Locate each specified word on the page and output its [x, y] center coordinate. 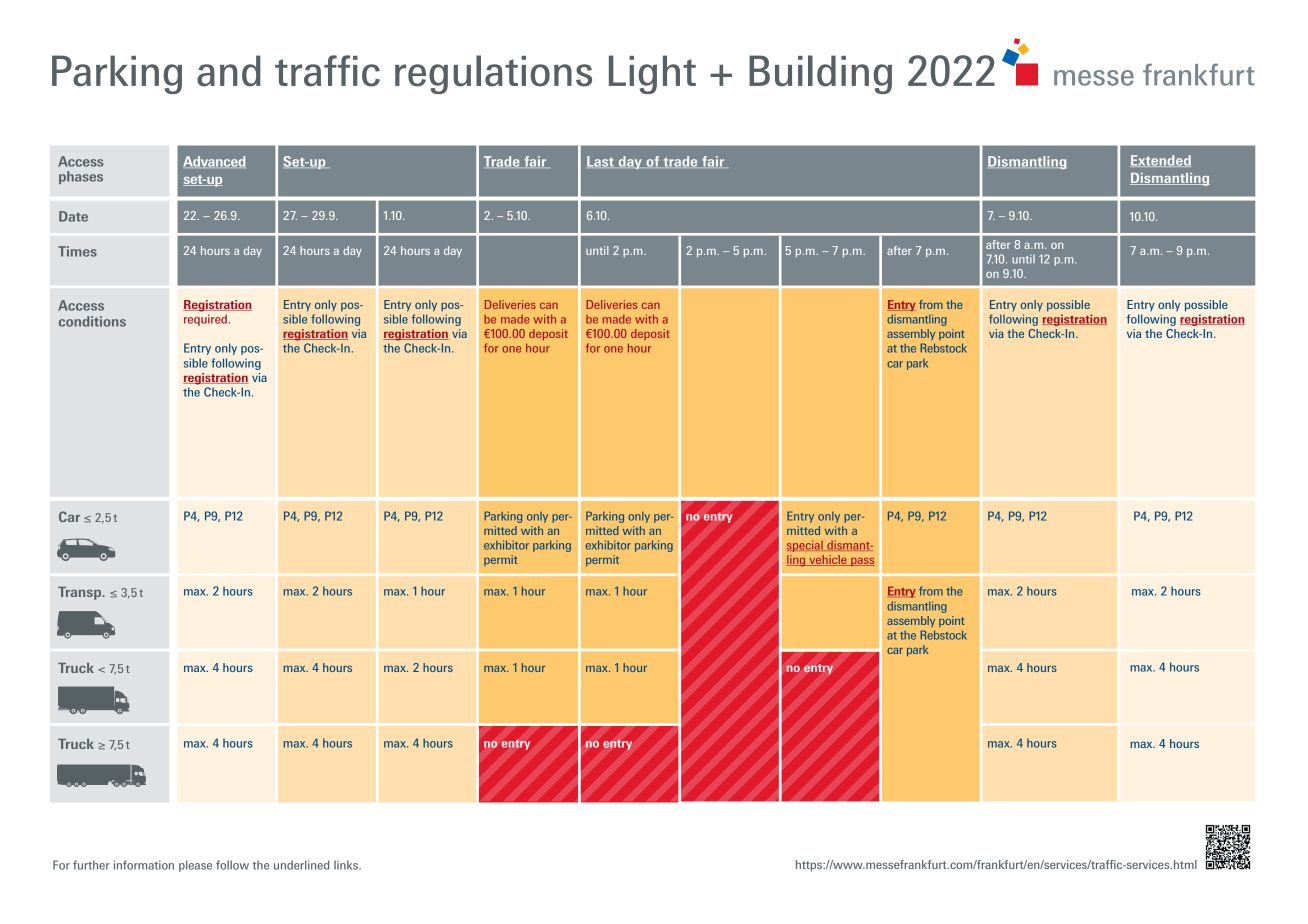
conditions [92, 321]
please [195, 866]
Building [820, 74]
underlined [301, 865]
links [347, 865]
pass [862, 562]
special [806, 546]
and [229, 71]
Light [652, 74]
